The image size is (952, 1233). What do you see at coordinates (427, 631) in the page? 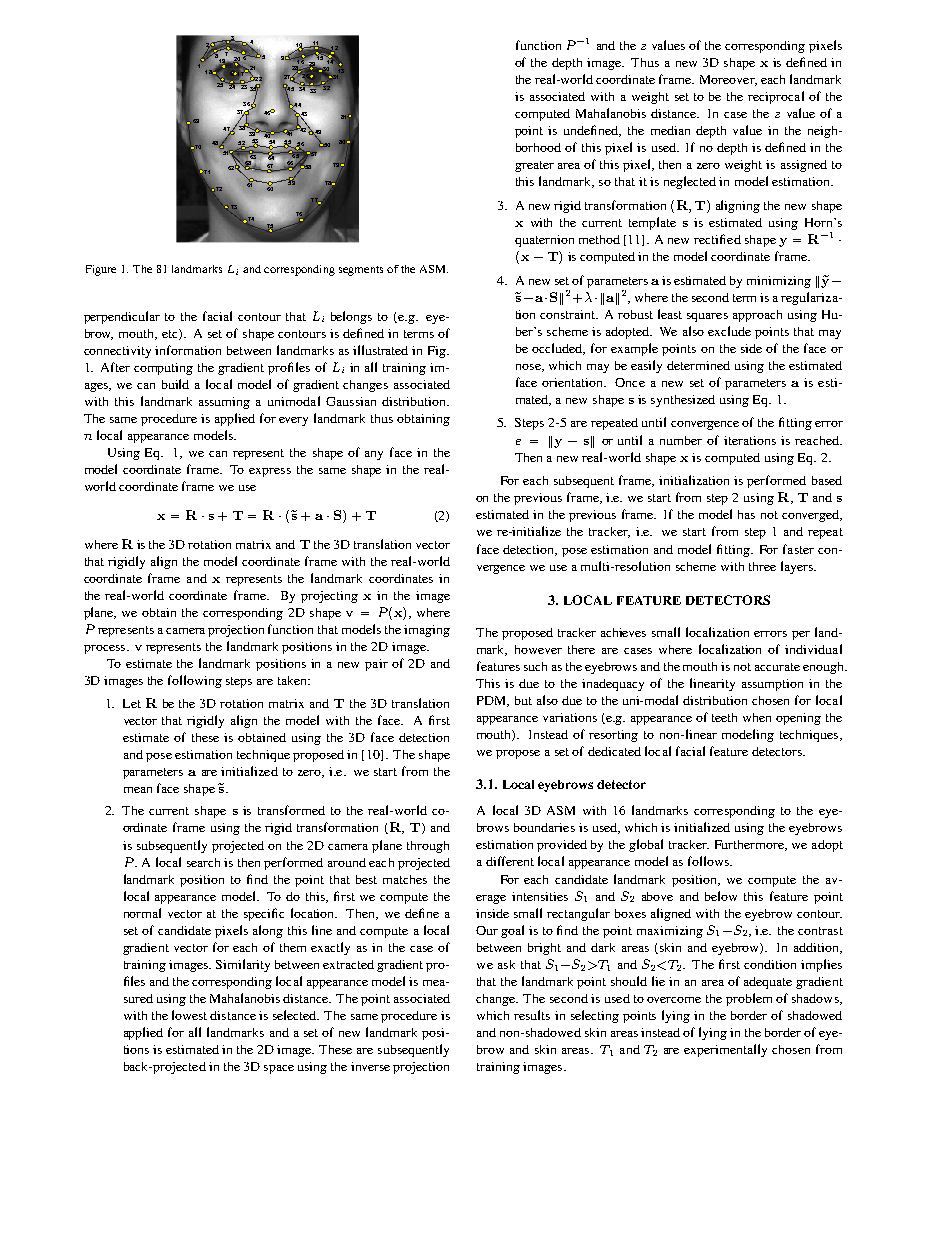
I see `imaging` at bounding box center [427, 631].
